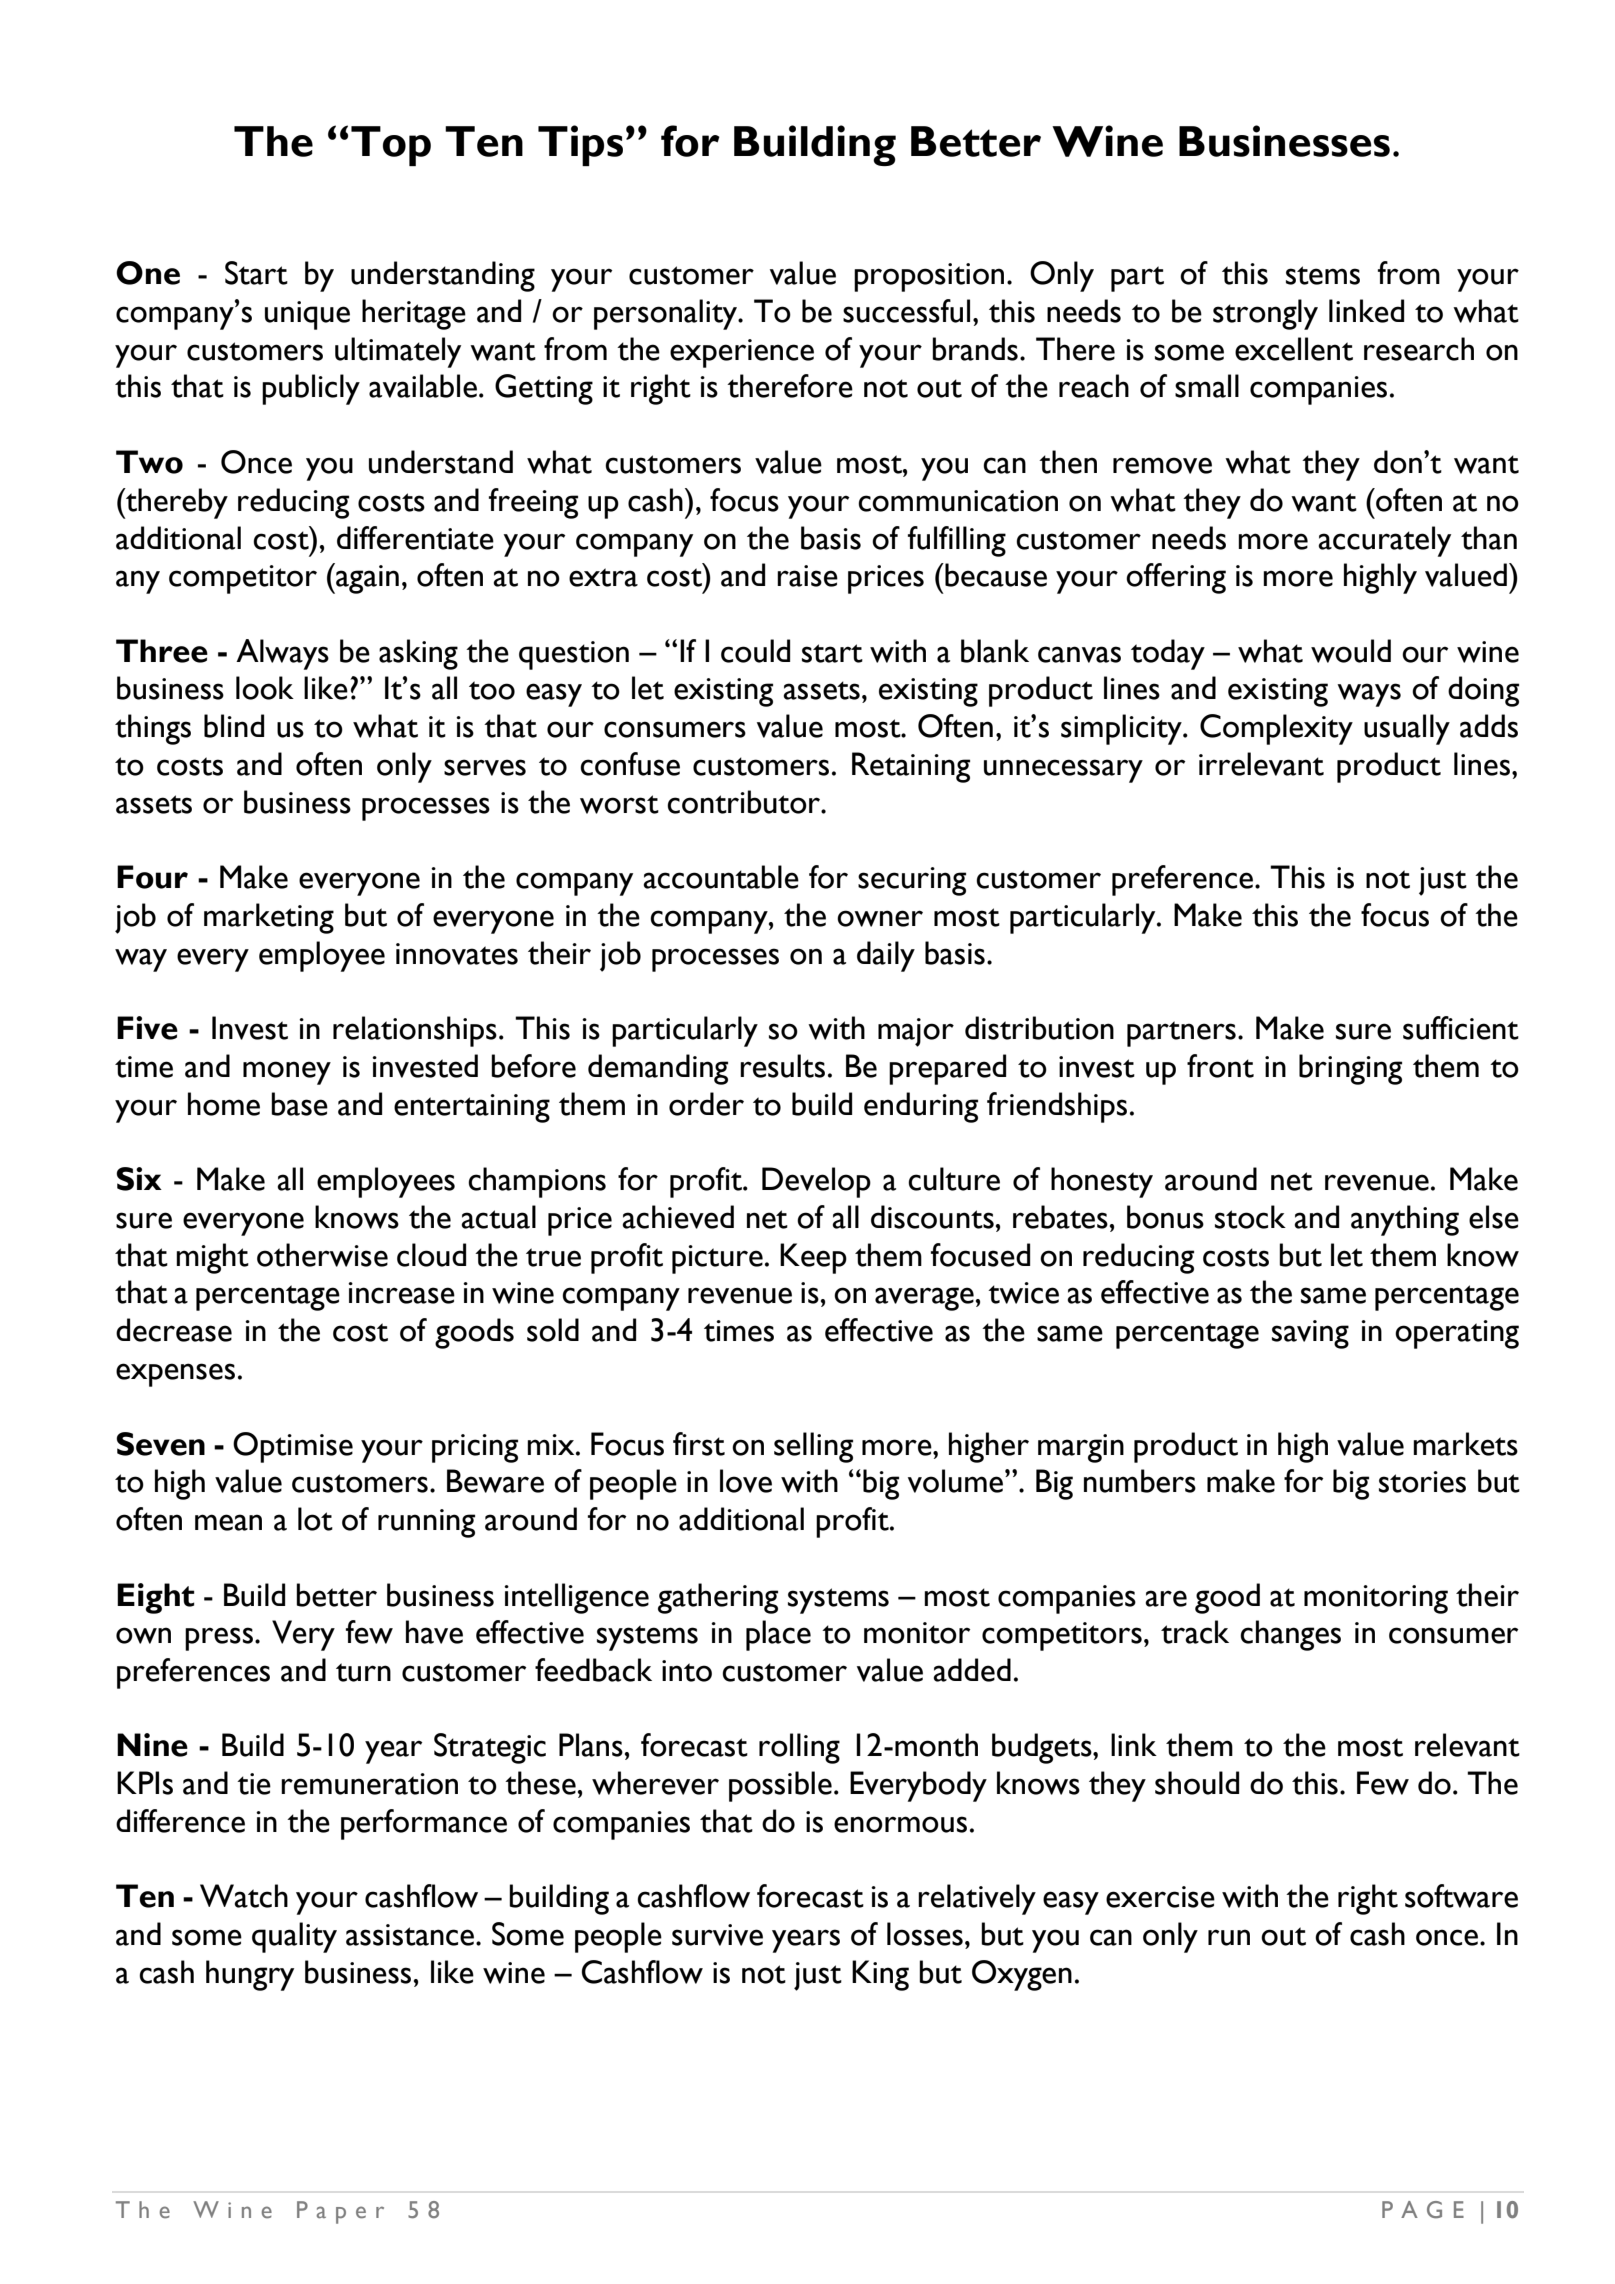 The width and height of the document is (1615, 2284). What do you see at coordinates (929, 277) in the document?
I see `proposition` at bounding box center [929, 277].
